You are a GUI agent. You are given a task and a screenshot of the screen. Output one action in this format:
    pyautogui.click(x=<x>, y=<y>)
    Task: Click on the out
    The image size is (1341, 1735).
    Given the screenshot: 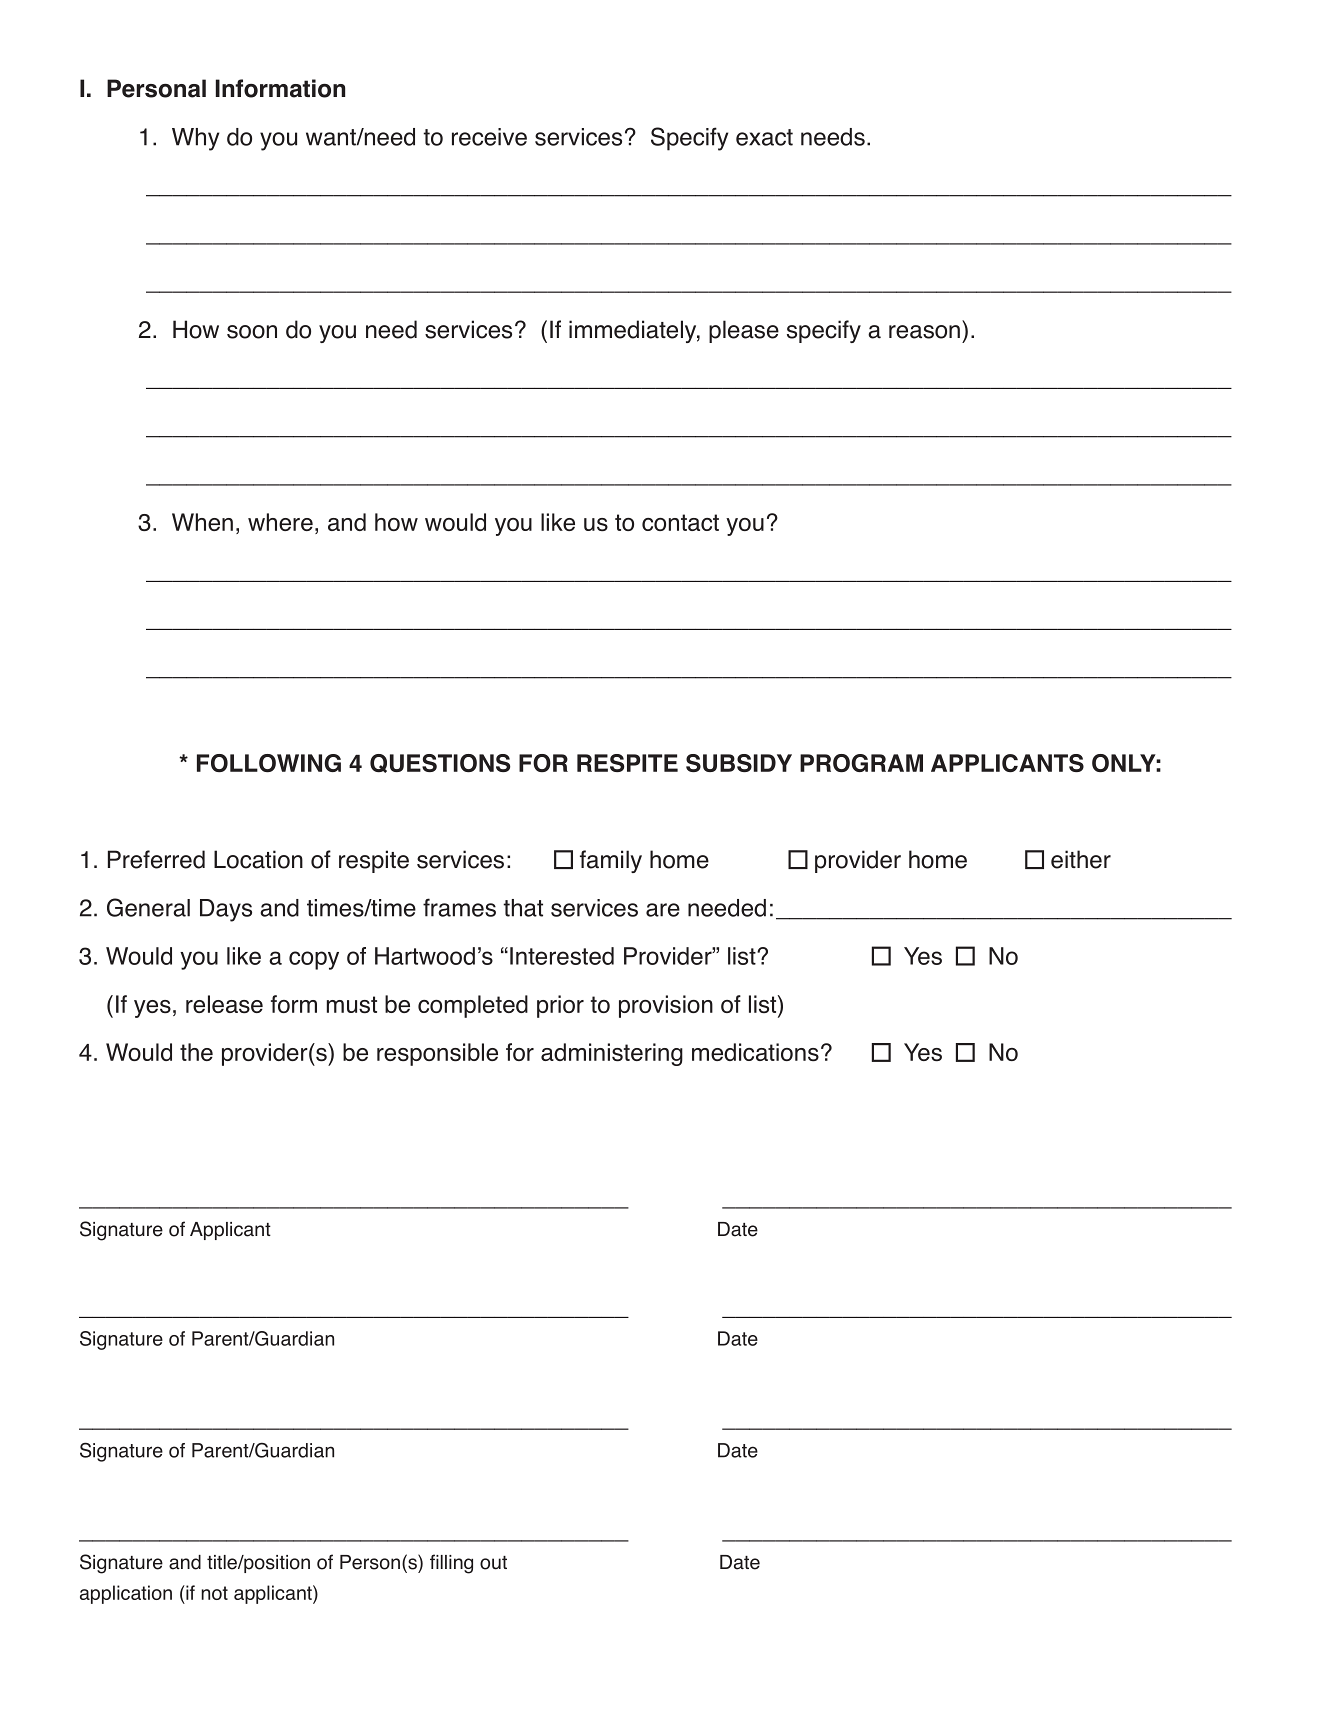 What is the action you would take?
    pyautogui.click(x=493, y=1563)
